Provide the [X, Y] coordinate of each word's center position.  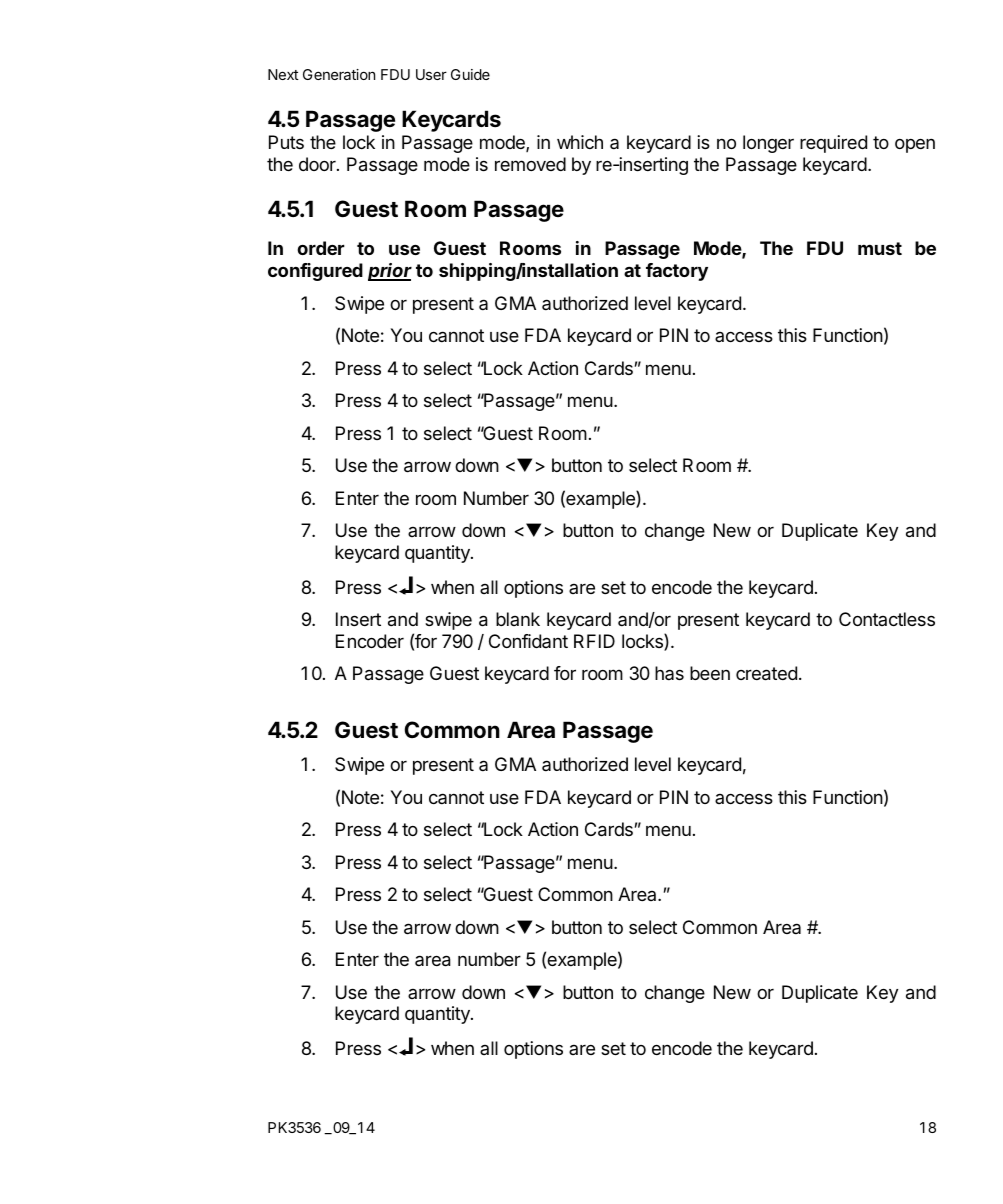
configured [315, 272]
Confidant [528, 641]
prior [390, 272]
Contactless [887, 619]
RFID [594, 641]
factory [677, 272]
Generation [339, 74]
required [833, 144]
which [580, 142]
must [880, 248]
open [915, 146]
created [766, 673]
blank [518, 619]
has [669, 673]
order [321, 248]
